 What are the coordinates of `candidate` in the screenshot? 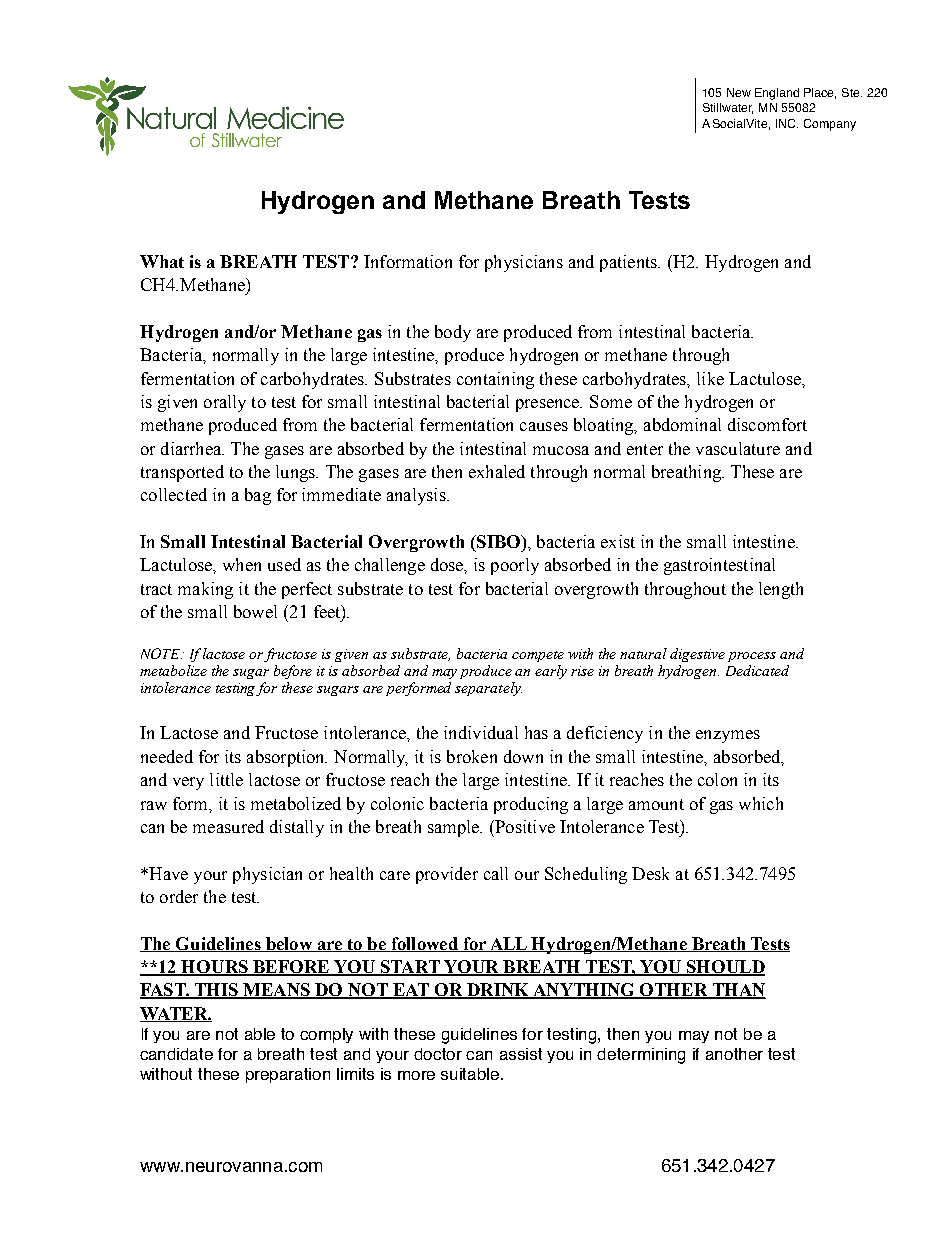 It's located at (176, 1054).
